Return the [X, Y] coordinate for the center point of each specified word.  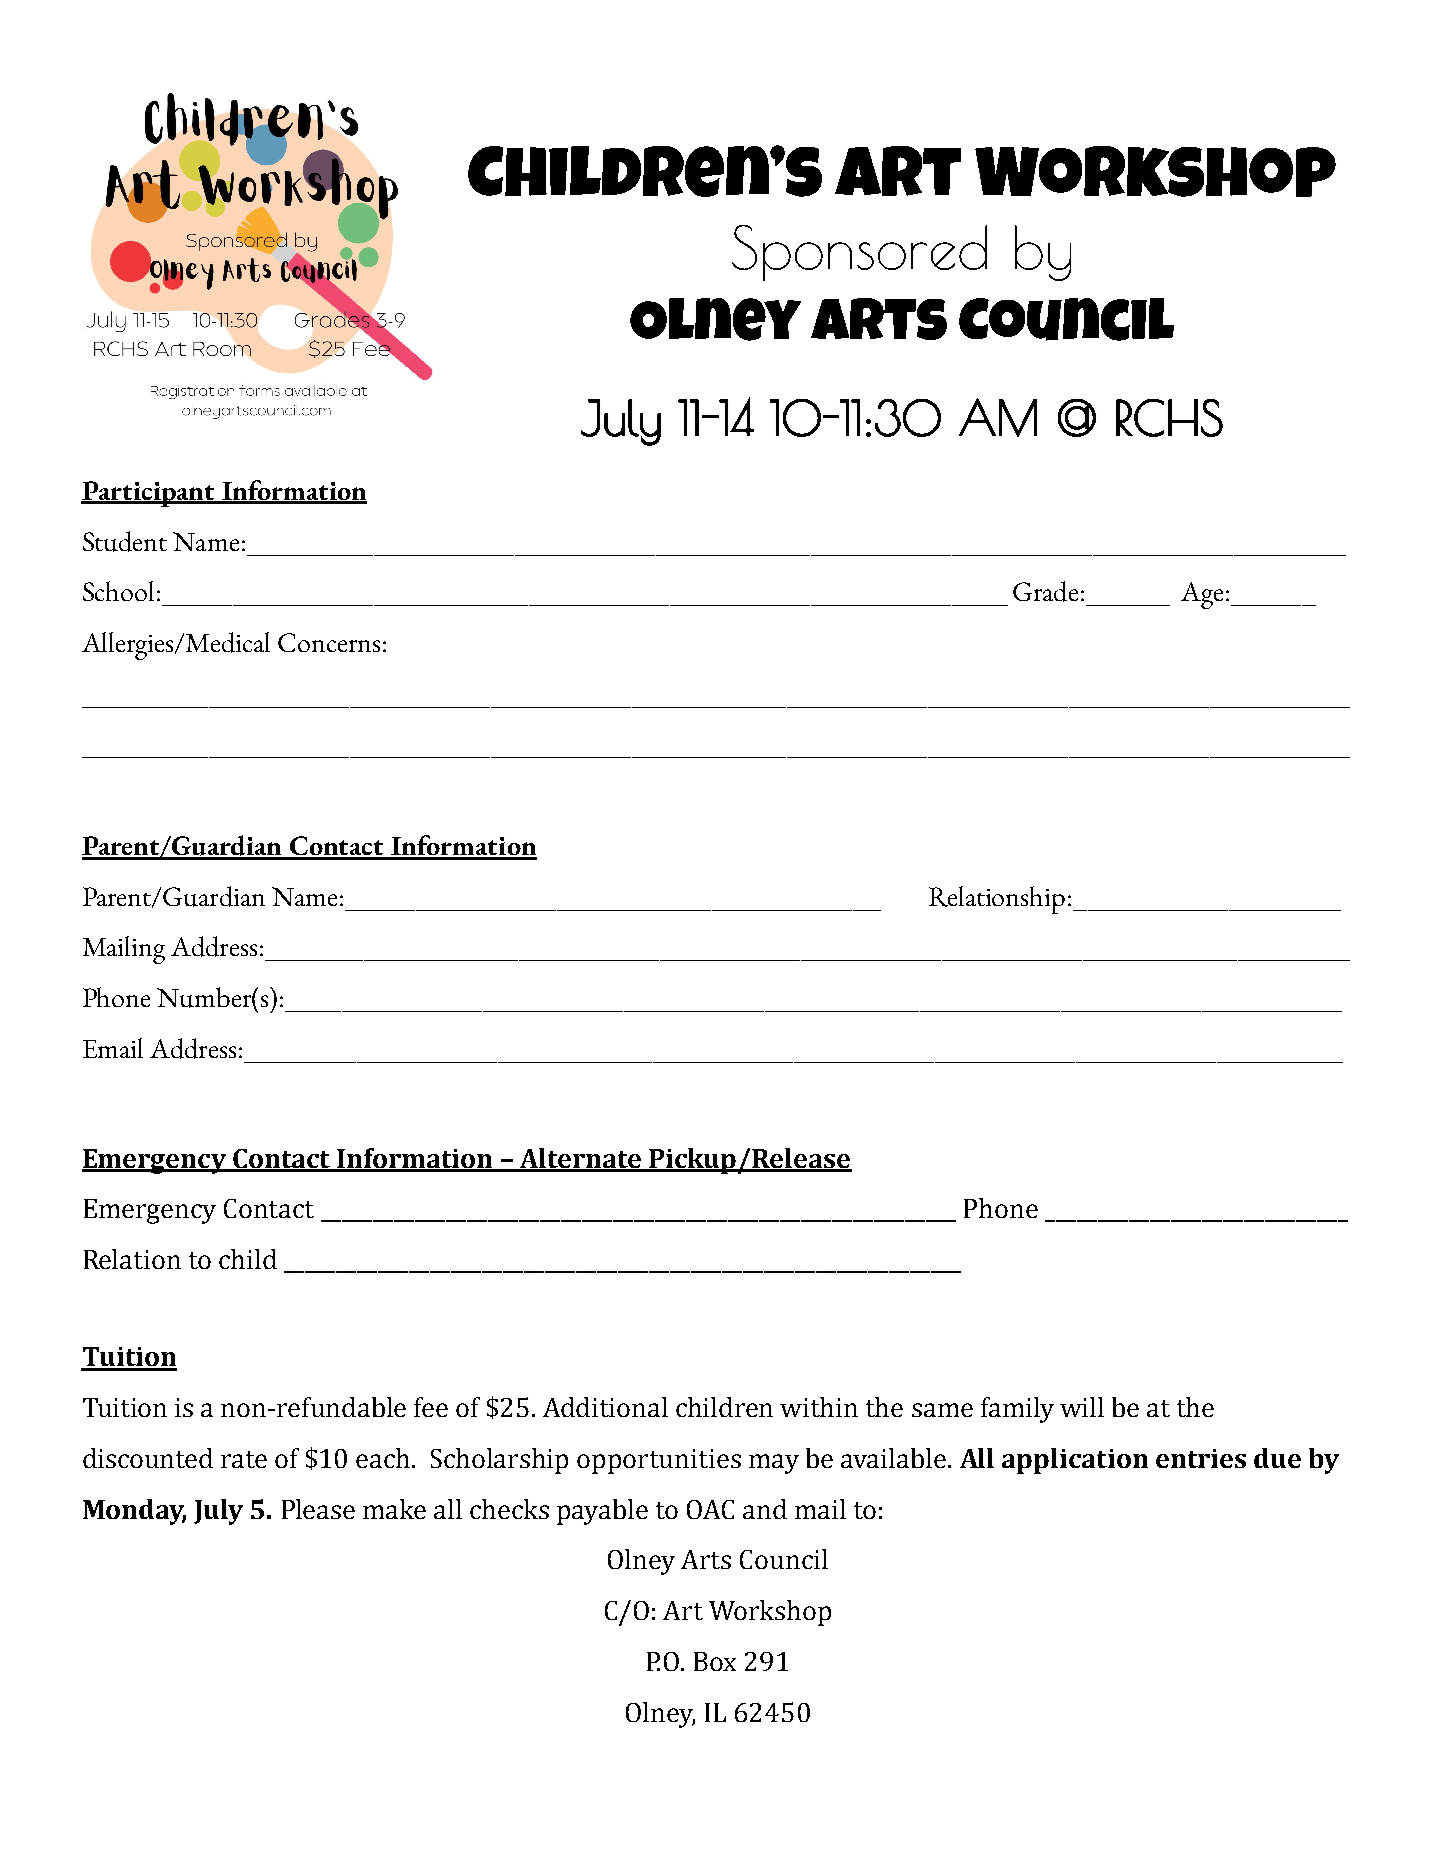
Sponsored [859, 253]
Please [318, 1509]
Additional [605, 1407]
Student [125, 541]
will [1082, 1407]
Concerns [329, 642]
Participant [149, 494]
